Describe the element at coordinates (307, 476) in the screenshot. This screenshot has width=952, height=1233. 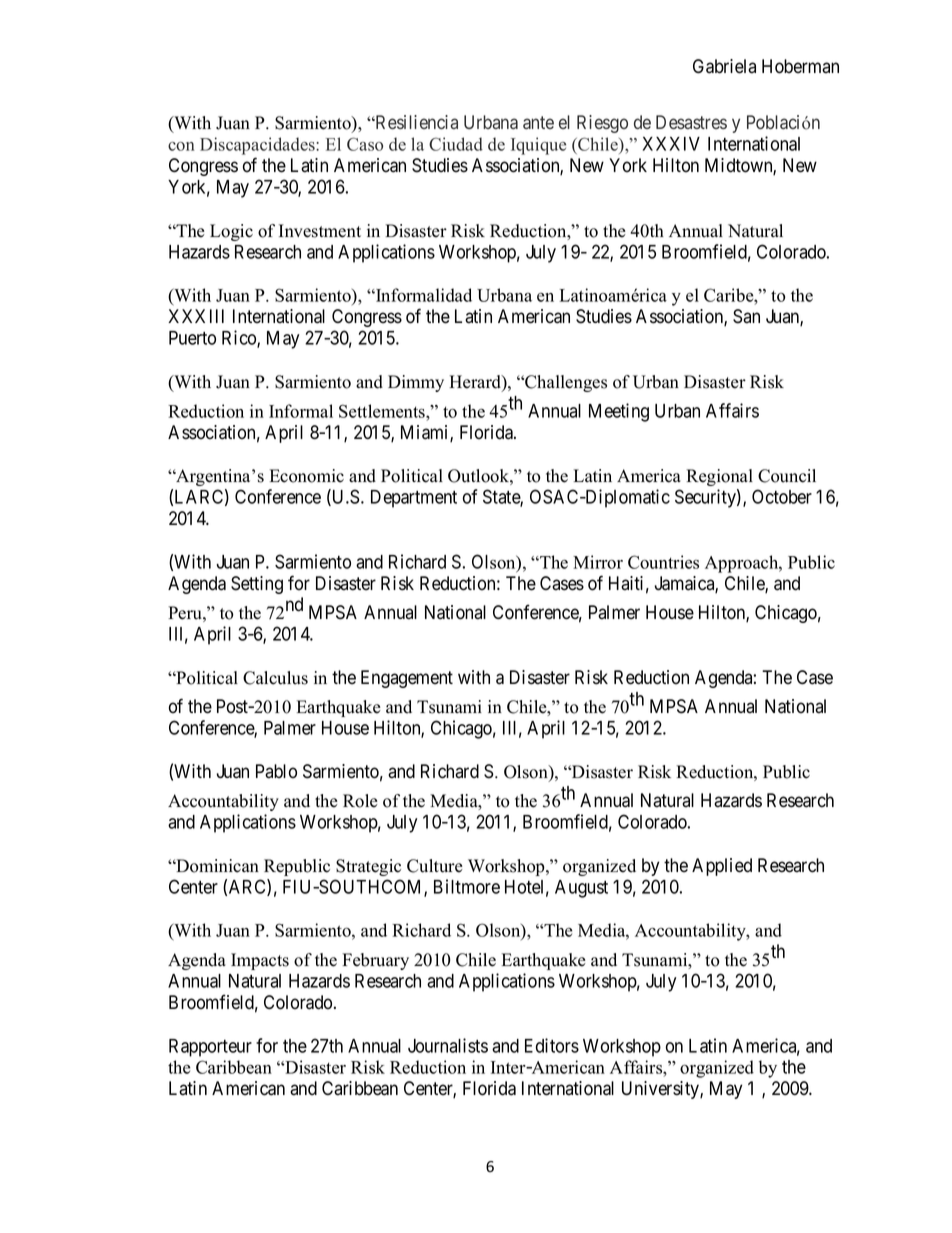
I see `Economic` at that location.
